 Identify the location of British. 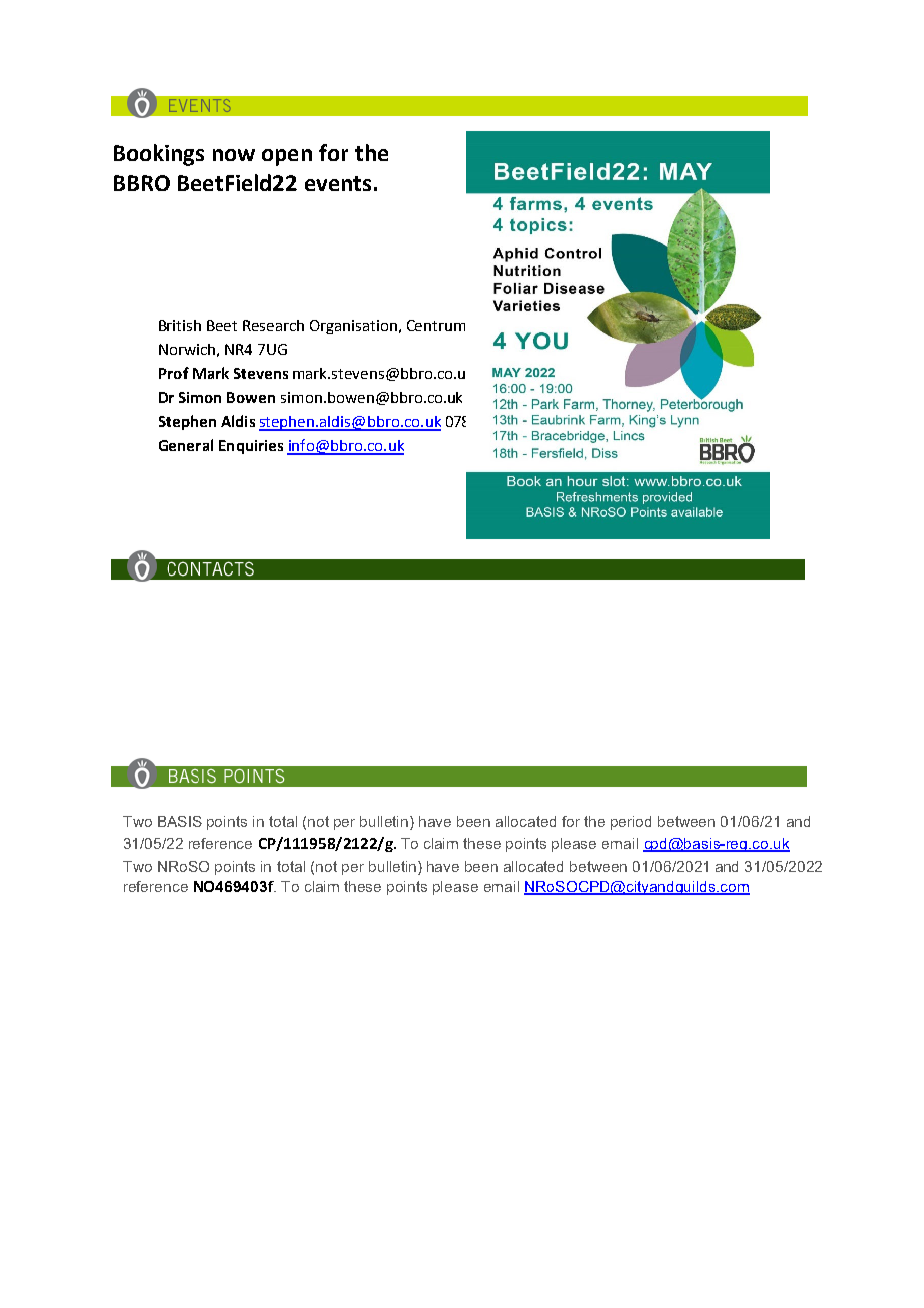
(180, 325).
